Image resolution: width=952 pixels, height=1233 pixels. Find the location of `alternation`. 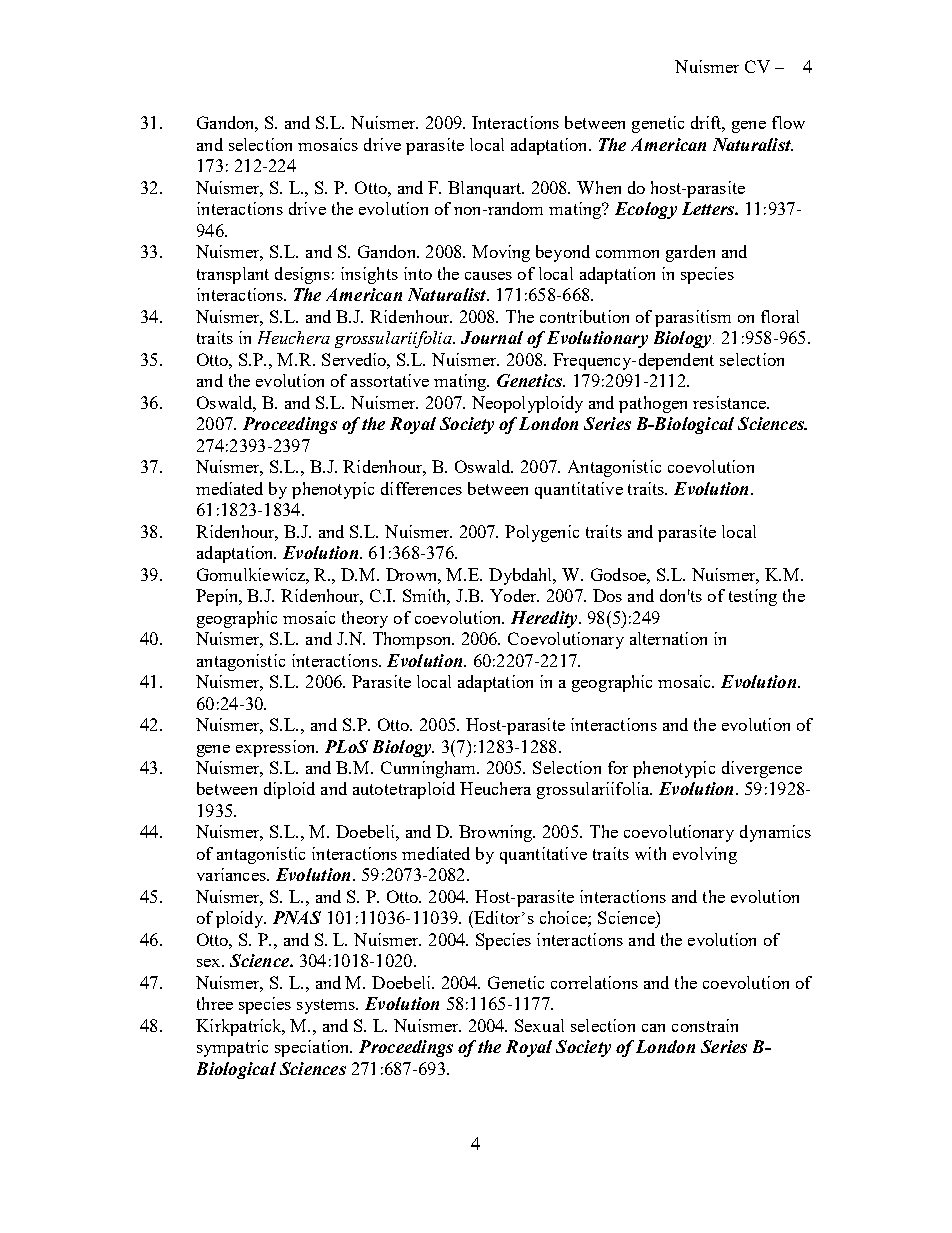

alternation is located at coordinates (668, 638).
